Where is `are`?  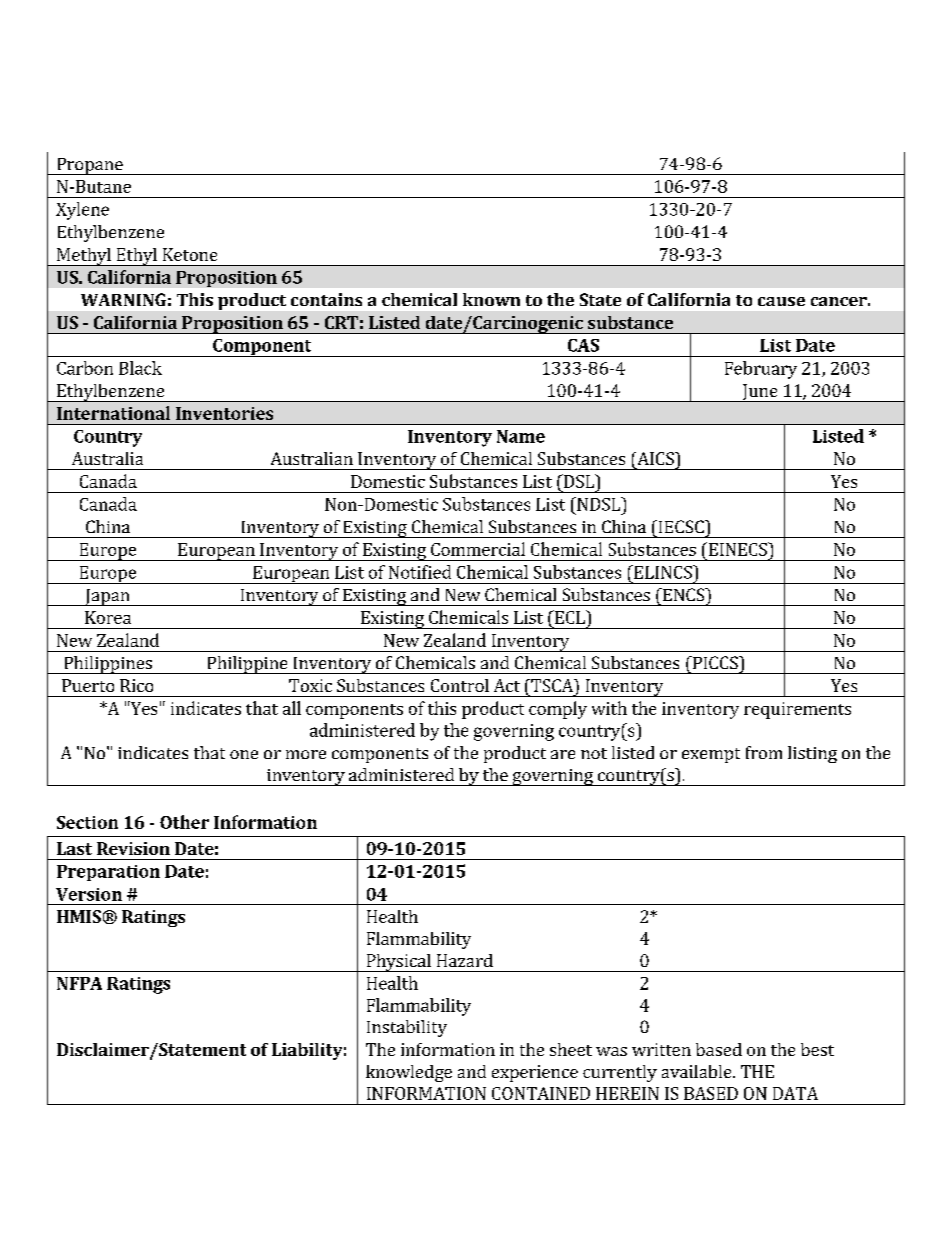 are is located at coordinates (563, 754).
